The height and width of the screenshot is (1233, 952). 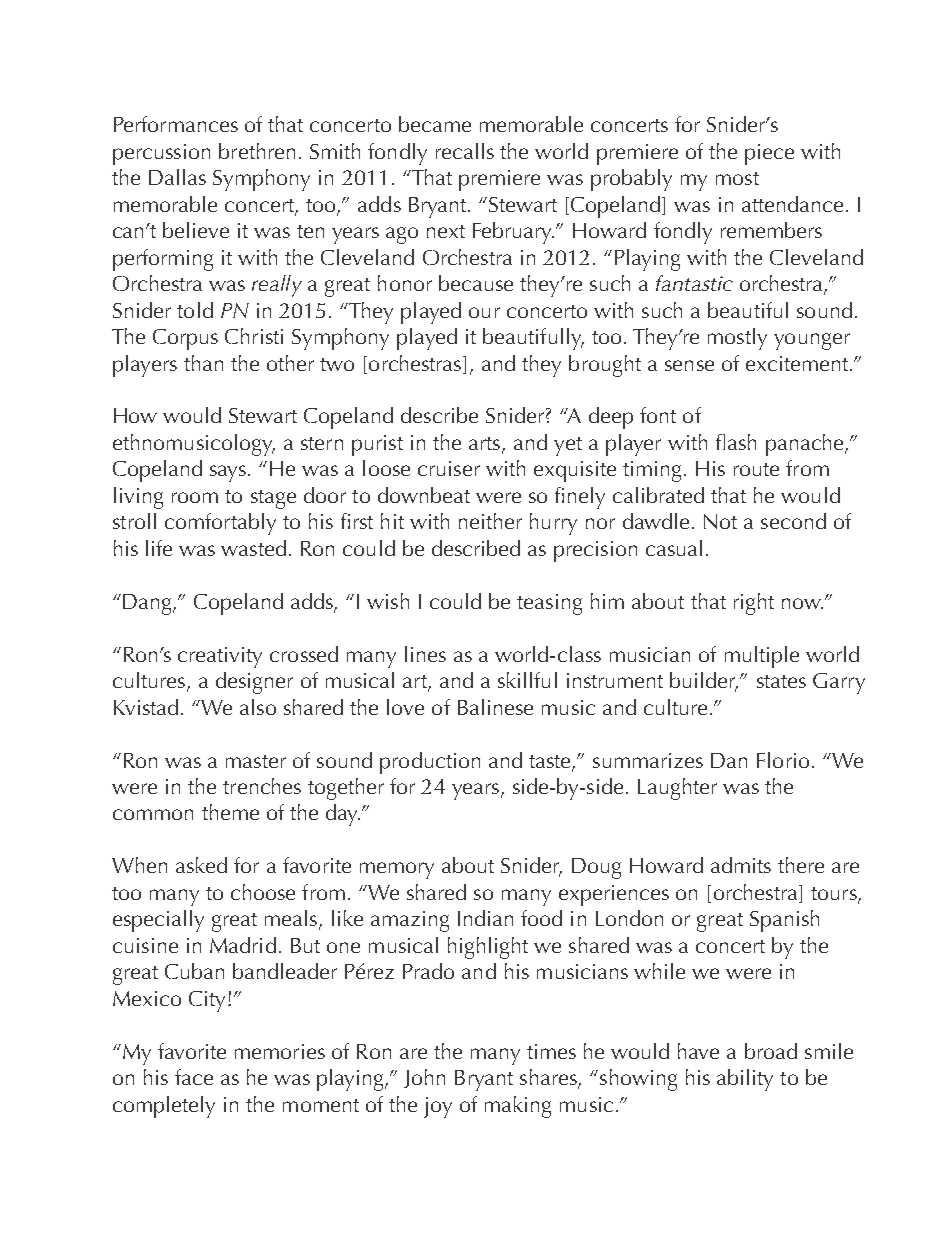 I want to click on making, so click(x=518, y=1107).
